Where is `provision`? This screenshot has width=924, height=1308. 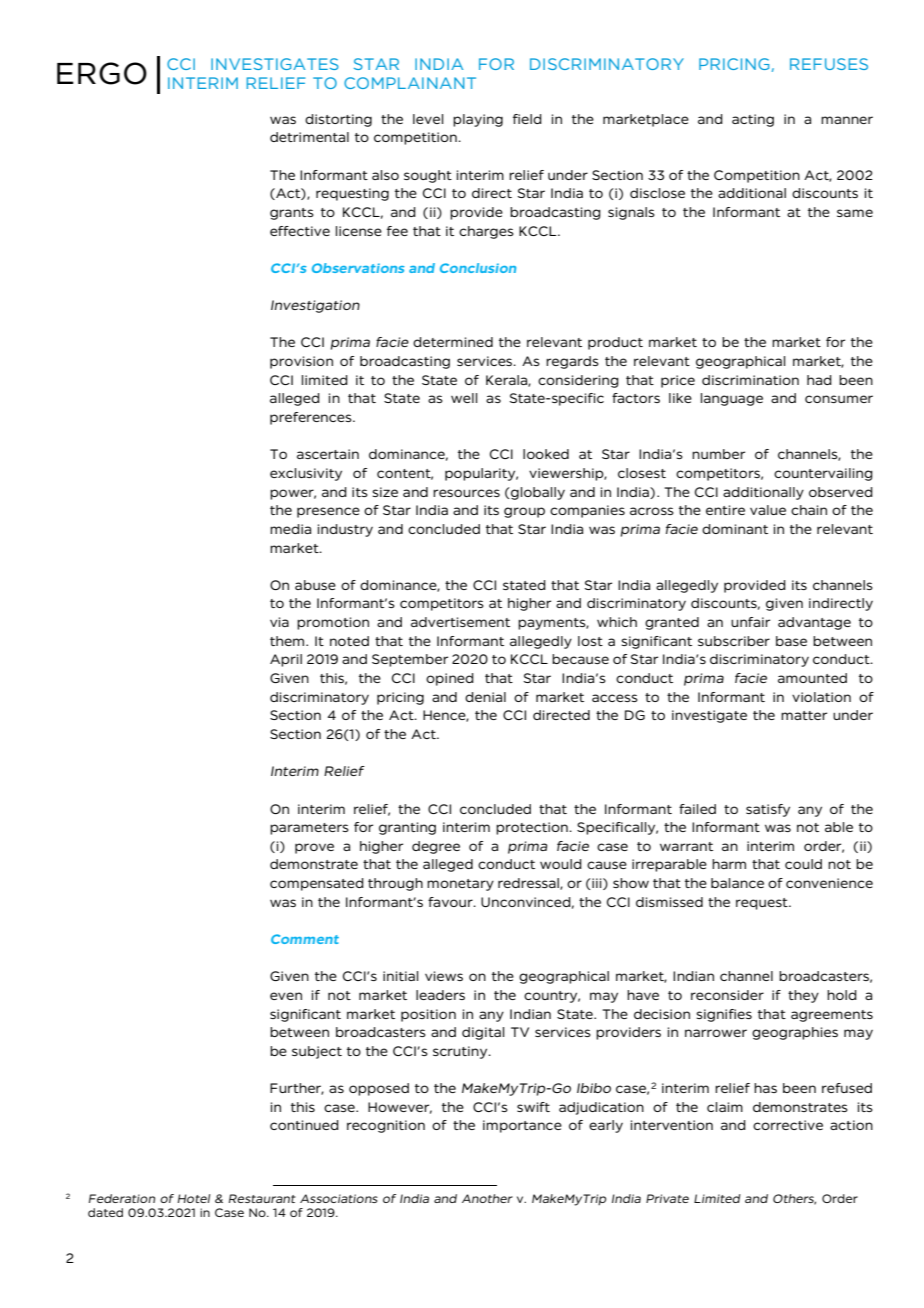
provision is located at coordinates (301, 362).
